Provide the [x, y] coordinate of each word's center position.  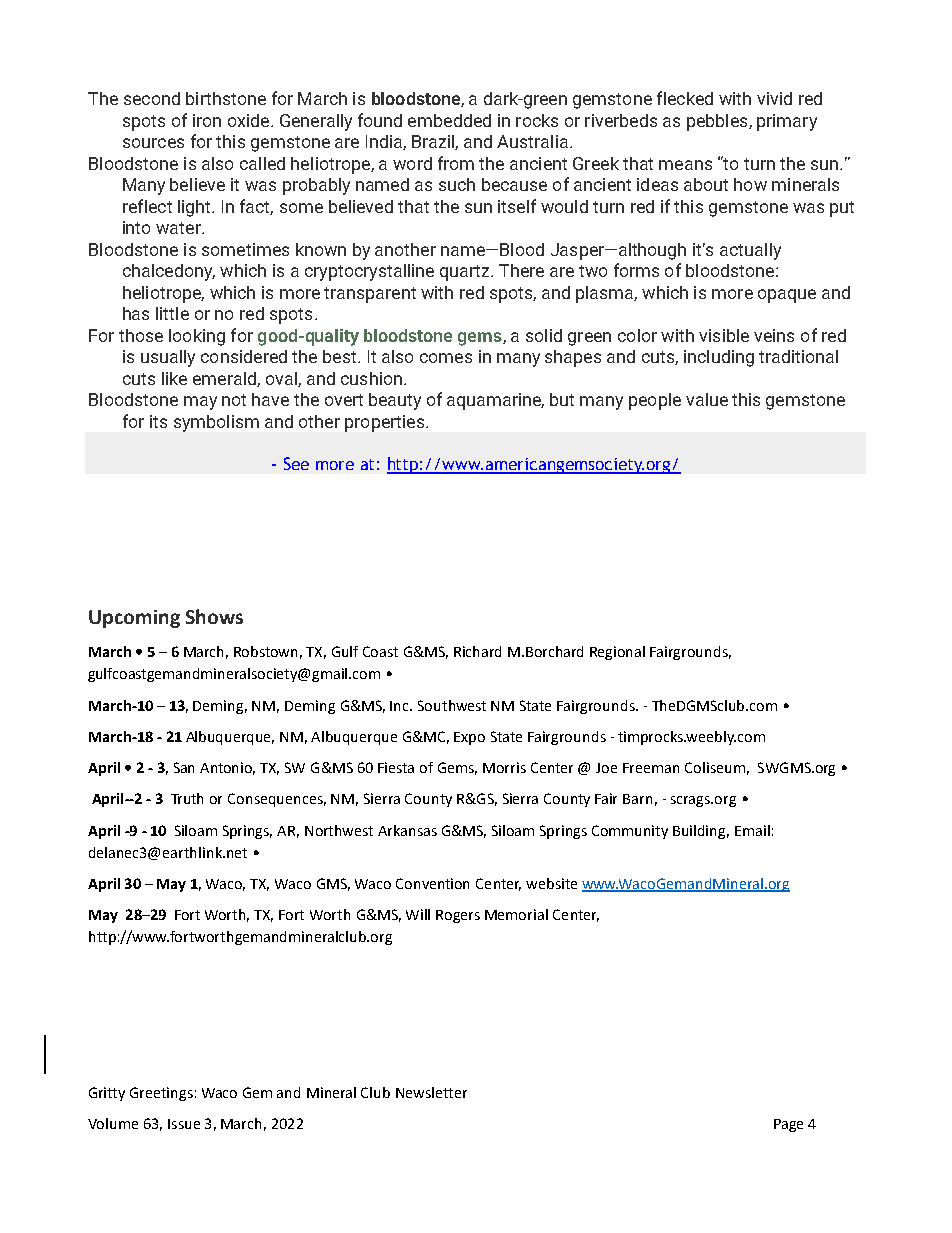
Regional [617, 653]
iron [207, 120]
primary [787, 122]
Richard [477, 651]
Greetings [161, 1094]
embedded [449, 120]
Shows [214, 616]
